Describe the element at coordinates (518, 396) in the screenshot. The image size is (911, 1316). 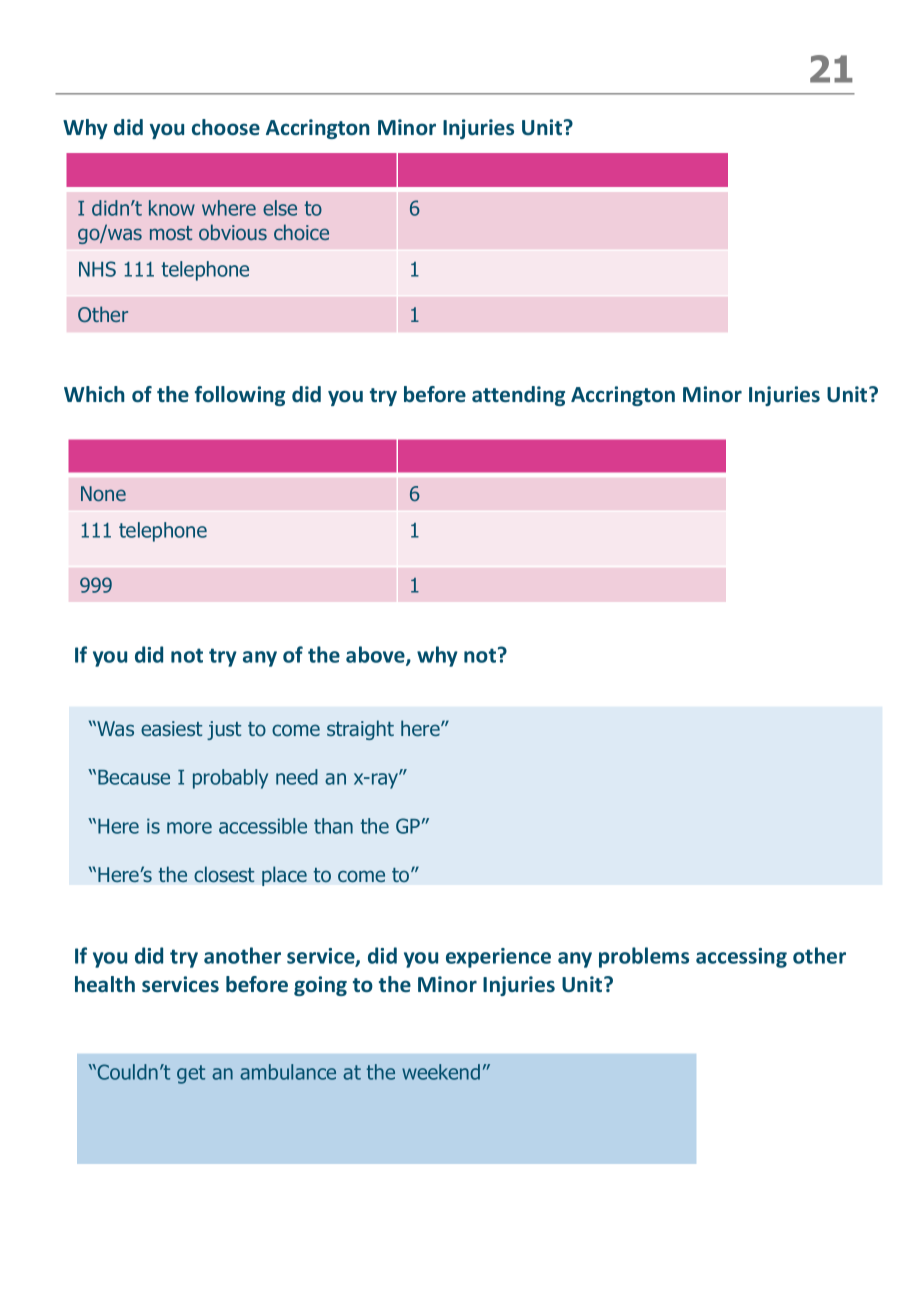
I see `attending` at that location.
